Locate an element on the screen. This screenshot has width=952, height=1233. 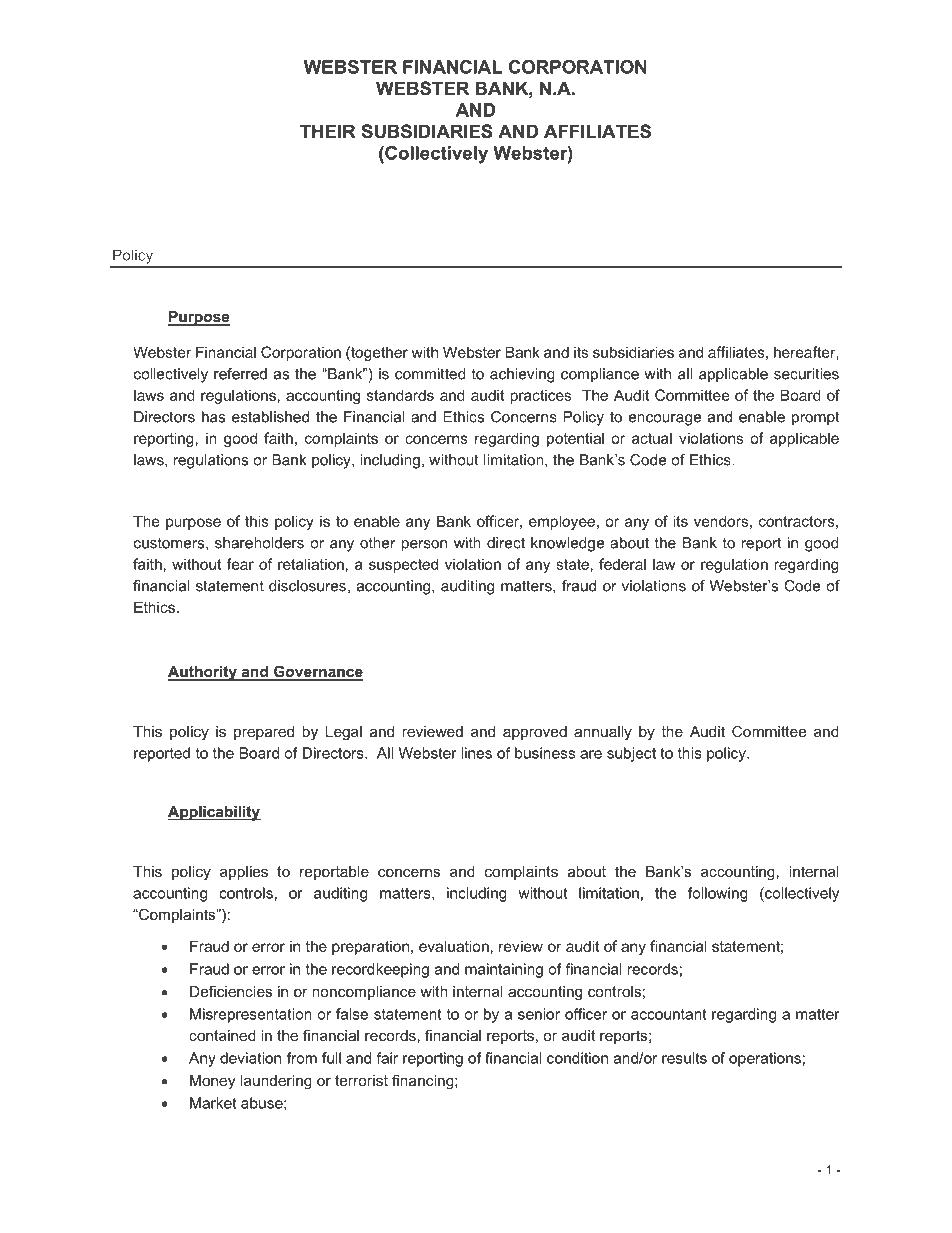
deviation is located at coordinates (250, 1058).
